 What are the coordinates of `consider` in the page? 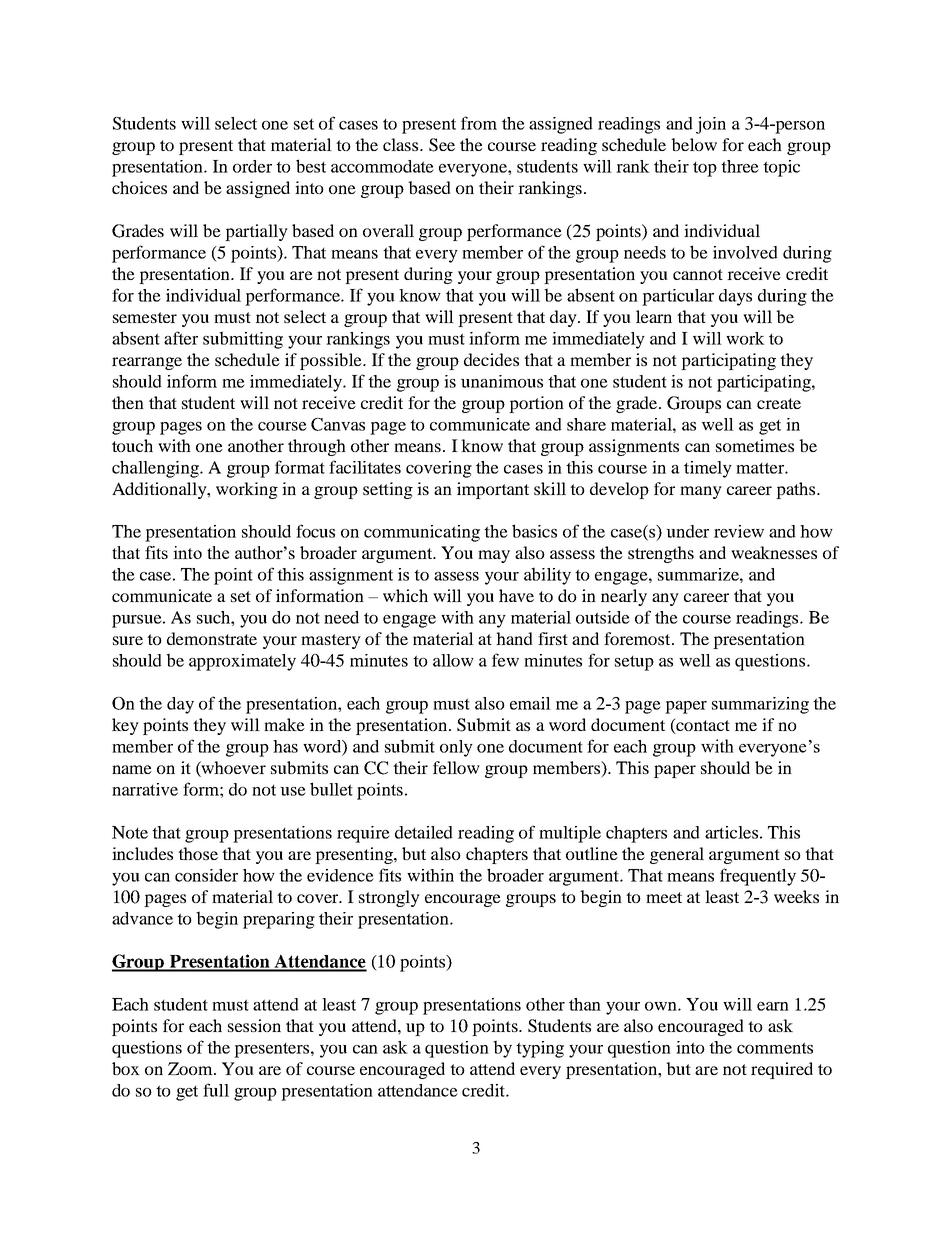 It's located at (206, 875).
